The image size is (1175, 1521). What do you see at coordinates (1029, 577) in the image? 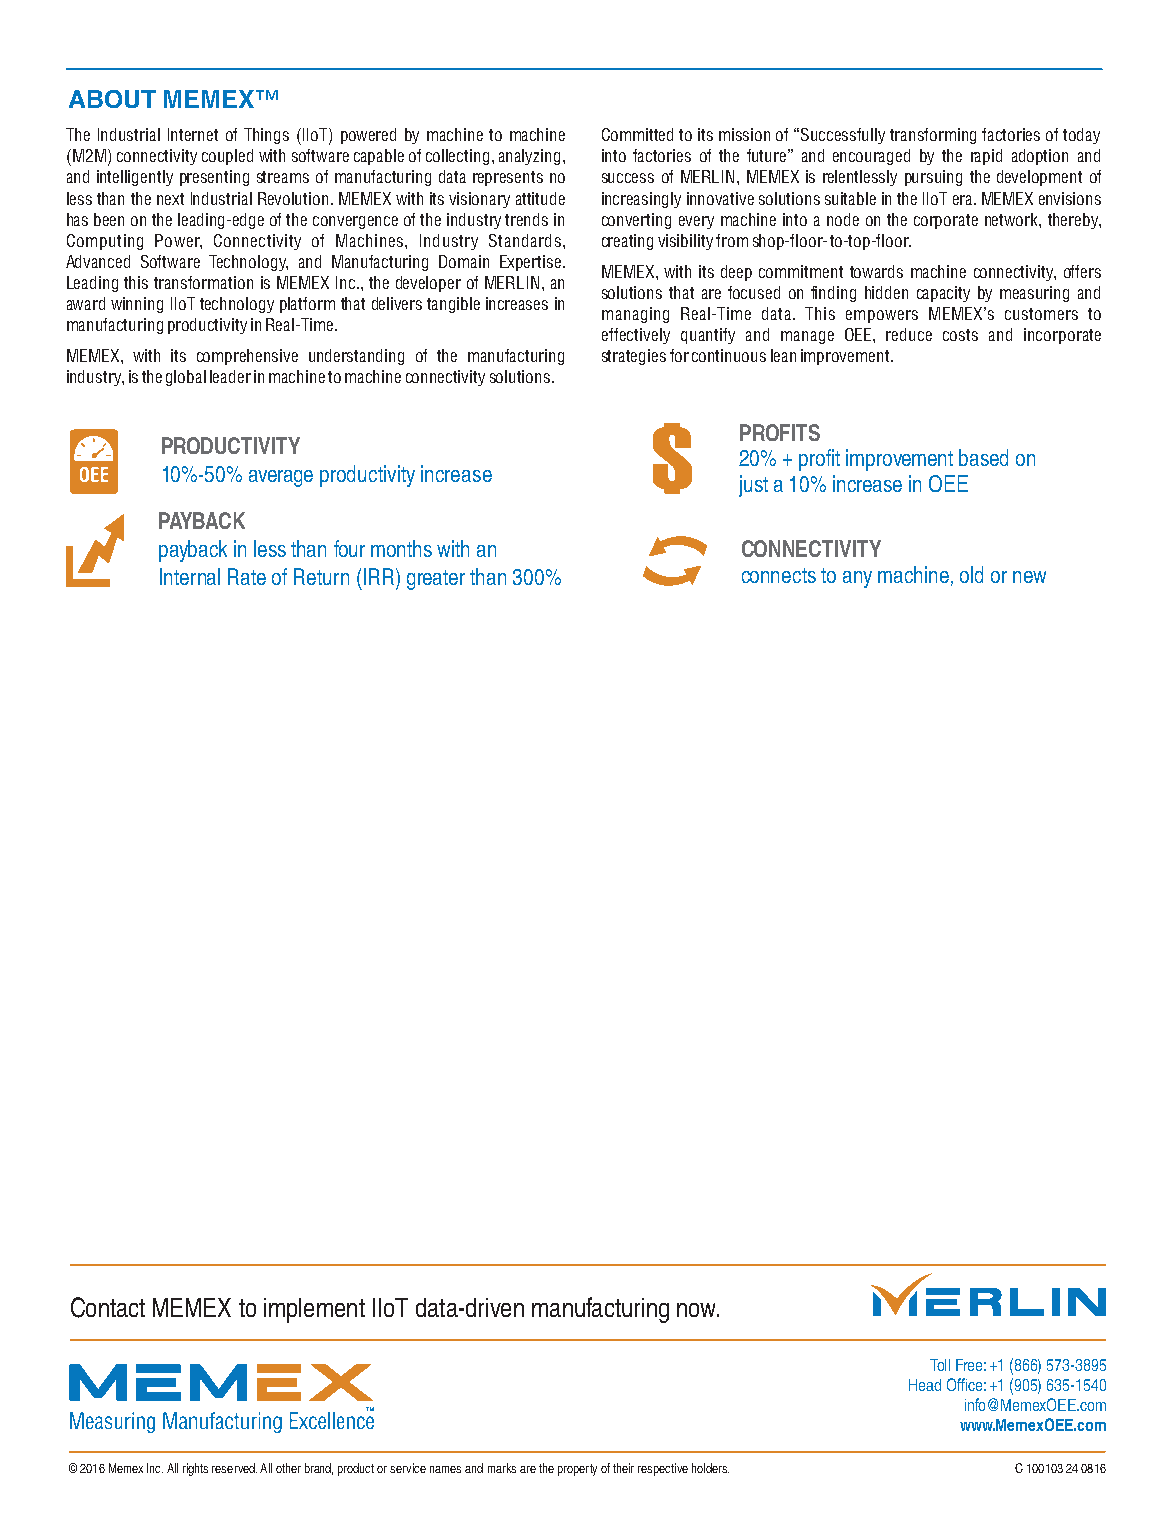
I see `new` at bounding box center [1029, 577].
